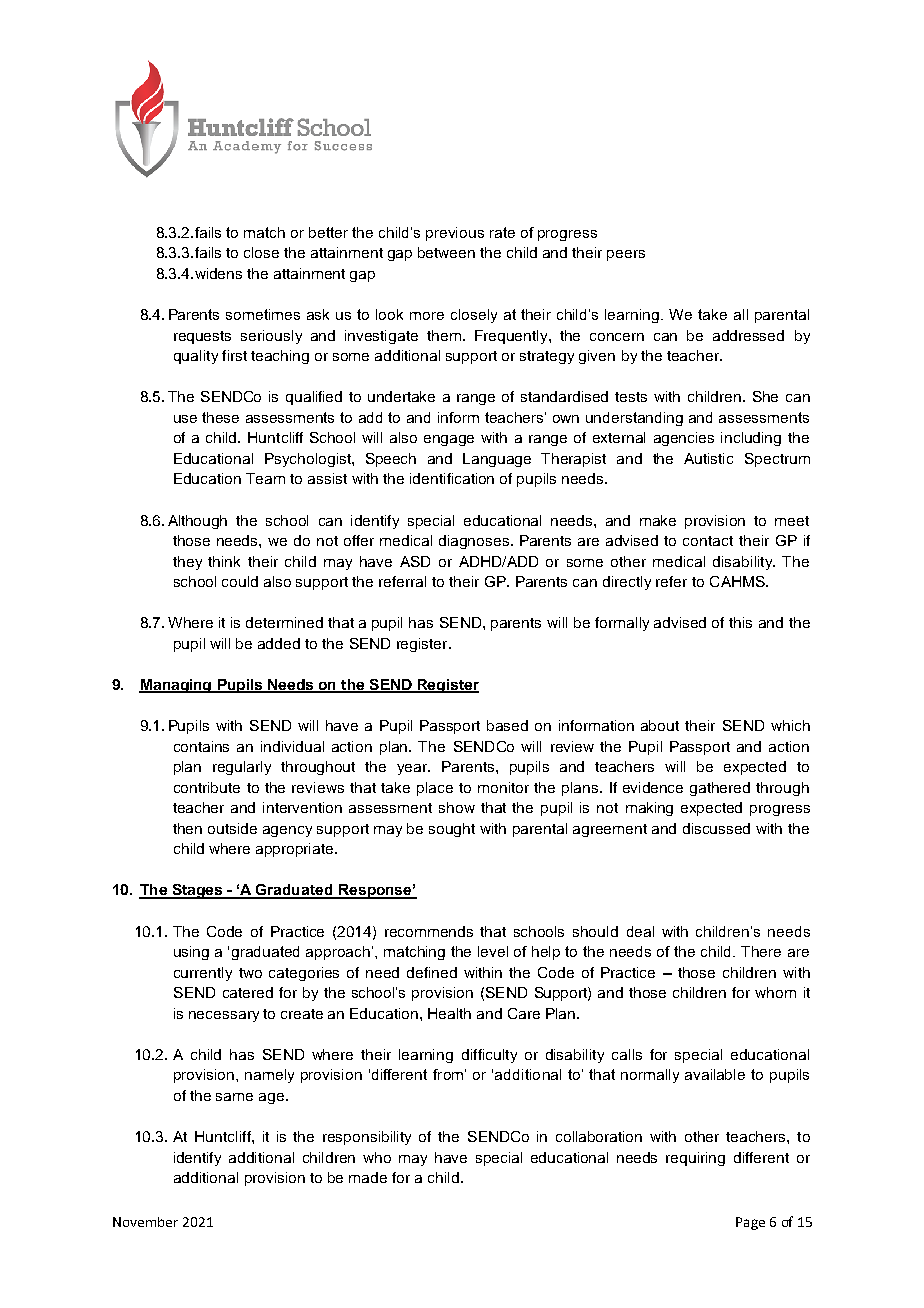 The height and width of the page is (1308, 924). What do you see at coordinates (202, 337) in the page?
I see `requests` at bounding box center [202, 337].
